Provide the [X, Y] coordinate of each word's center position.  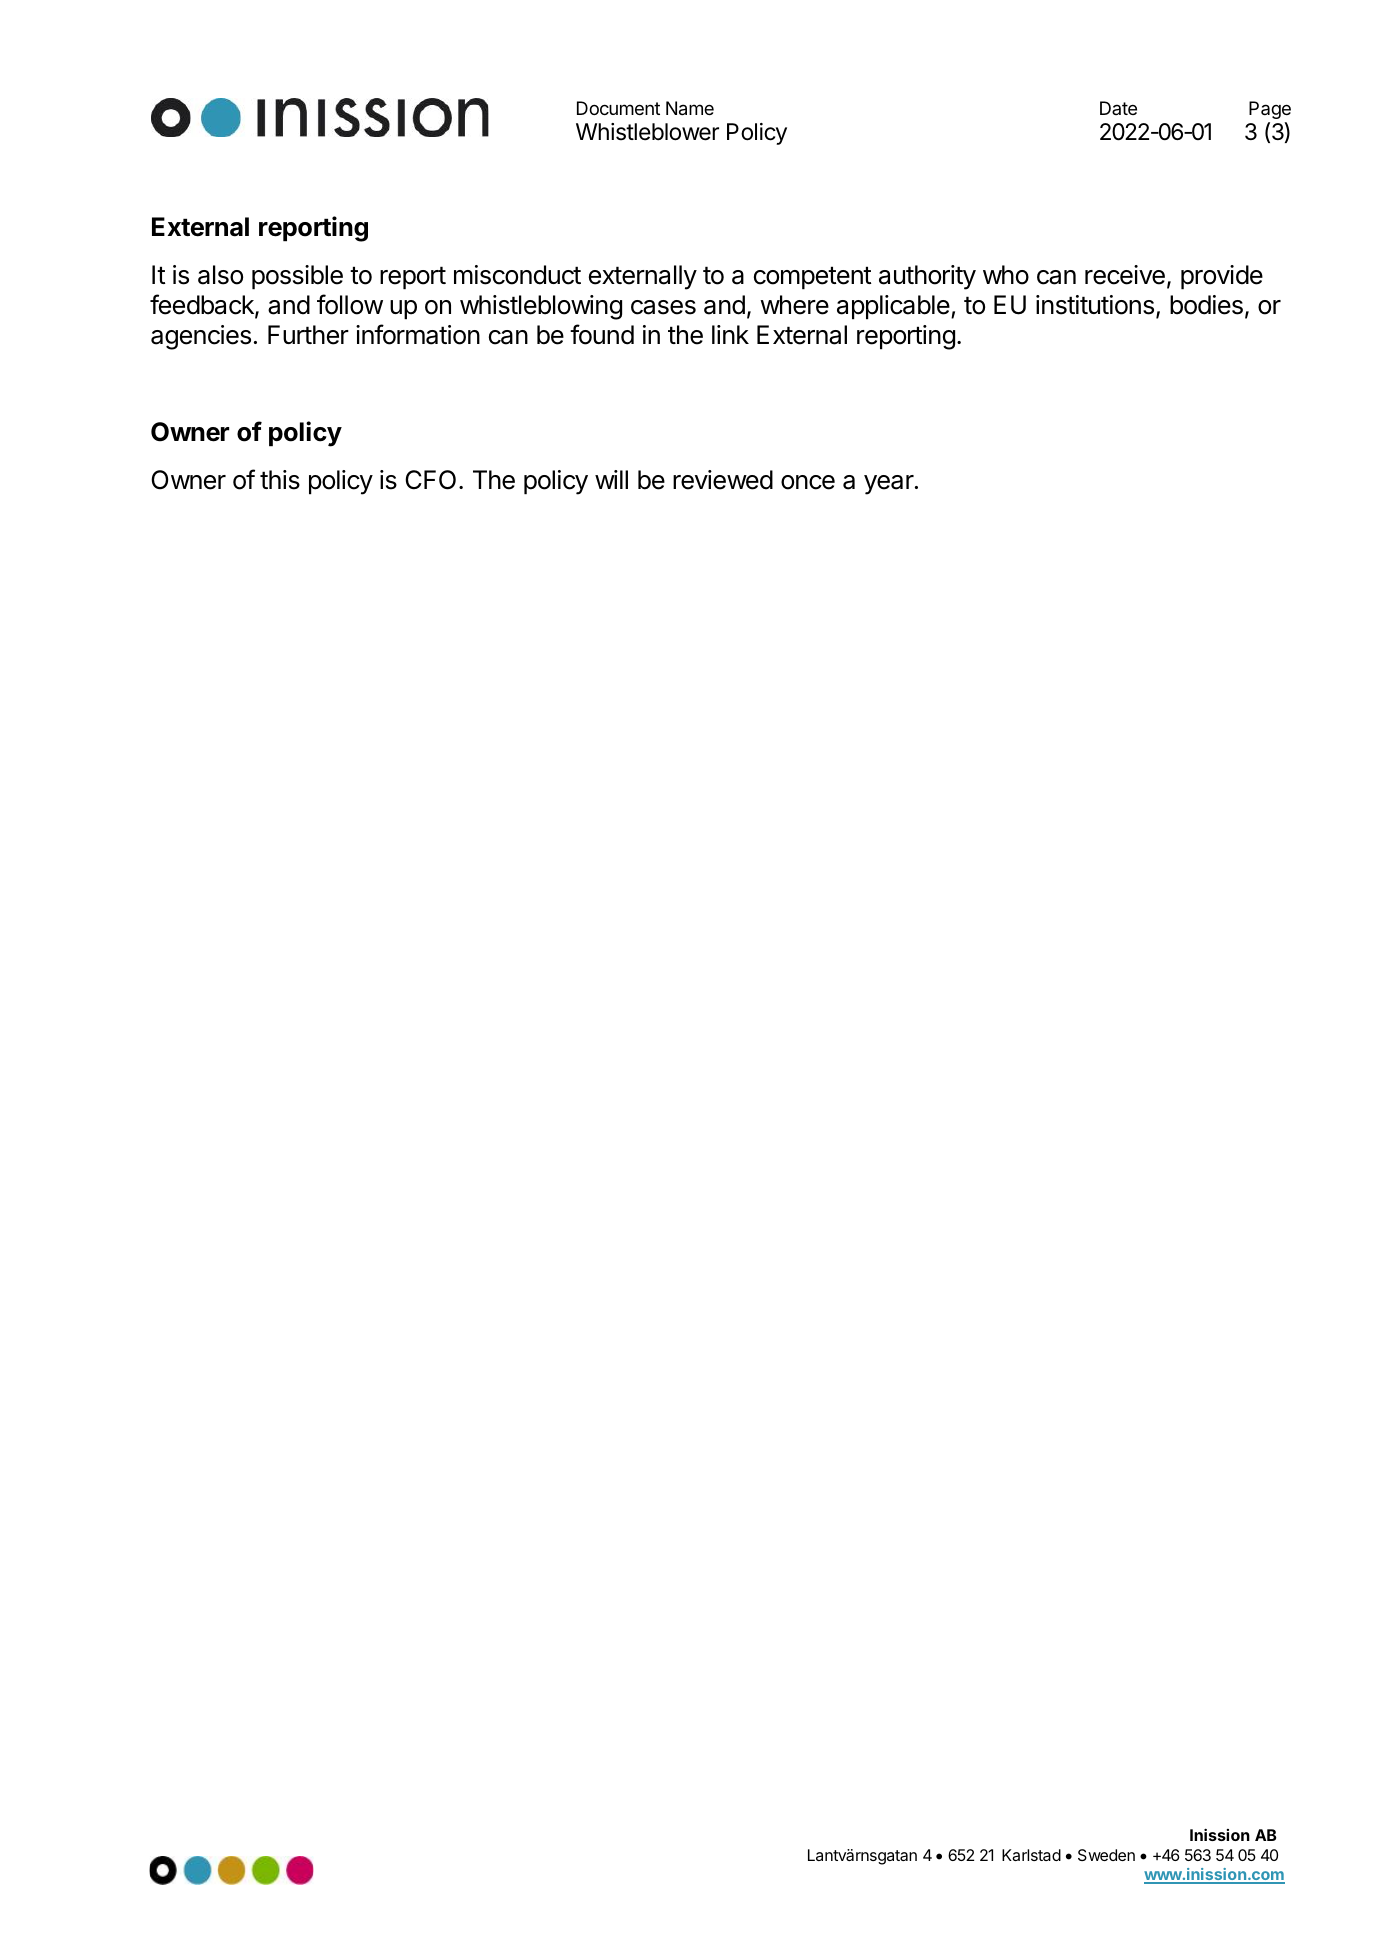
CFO [430, 480]
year [889, 485]
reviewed [723, 480]
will [611, 479]
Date [1118, 108]
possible [297, 277]
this [280, 480]
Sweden [1106, 1855]
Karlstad [1031, 1855]
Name [690, 108]
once [808, 482]
